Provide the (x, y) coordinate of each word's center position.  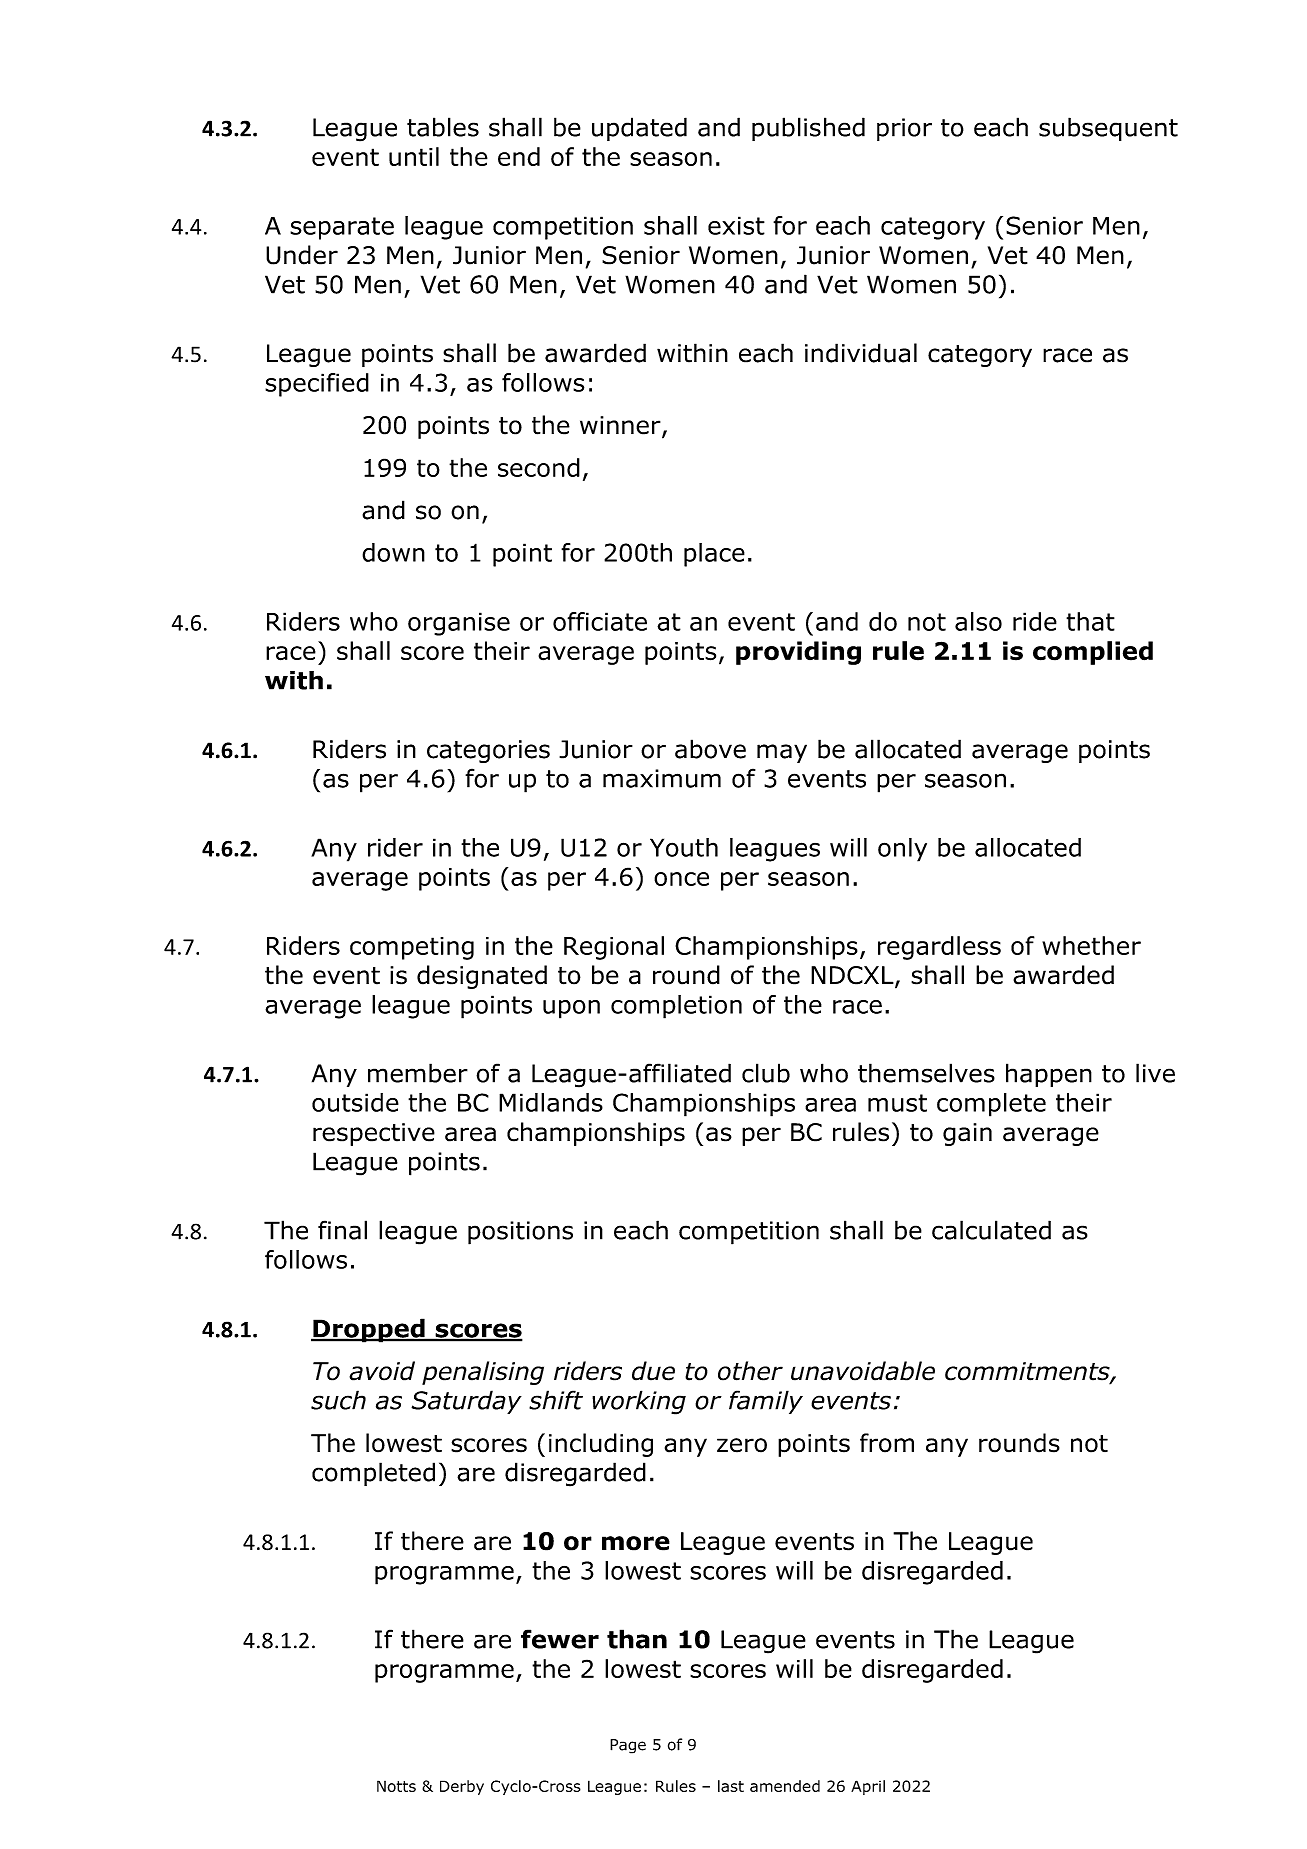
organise (459, 624)
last (731, 1786)
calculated (991, 1230)
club (766, 1073)
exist (736, 225)
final (342, 1230)
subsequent (1108, 129)
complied (1093, 653)
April (868, 1787)
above (710, 749)
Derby (462, 1787)
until (414, 156)
